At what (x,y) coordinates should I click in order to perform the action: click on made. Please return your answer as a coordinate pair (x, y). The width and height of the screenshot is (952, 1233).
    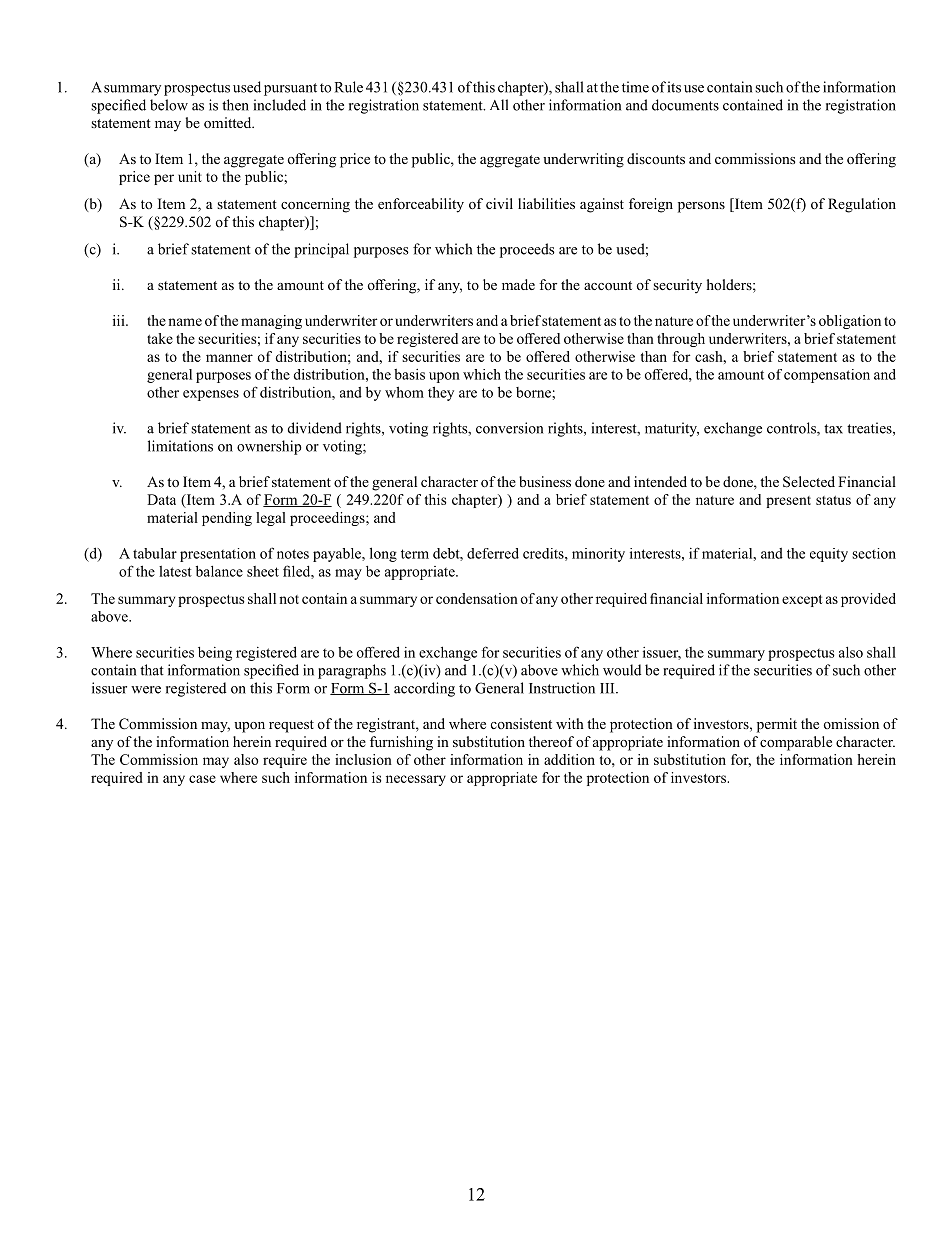
    Looking at the image, I should click on (518, 284).
